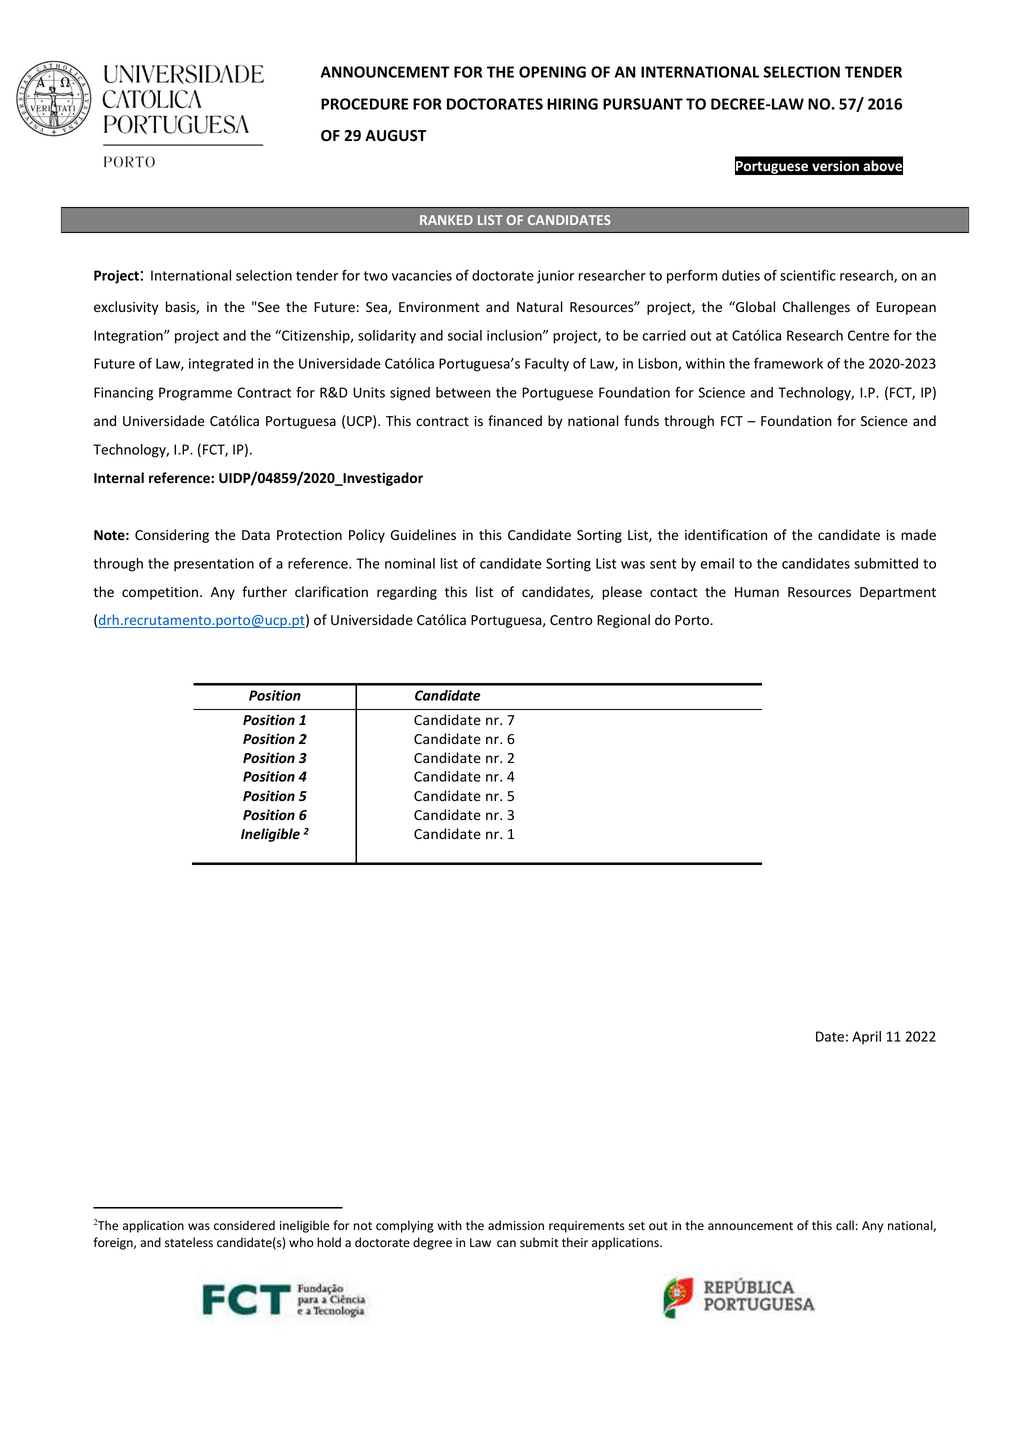  I want to click on Centro, so click(571, 620).
